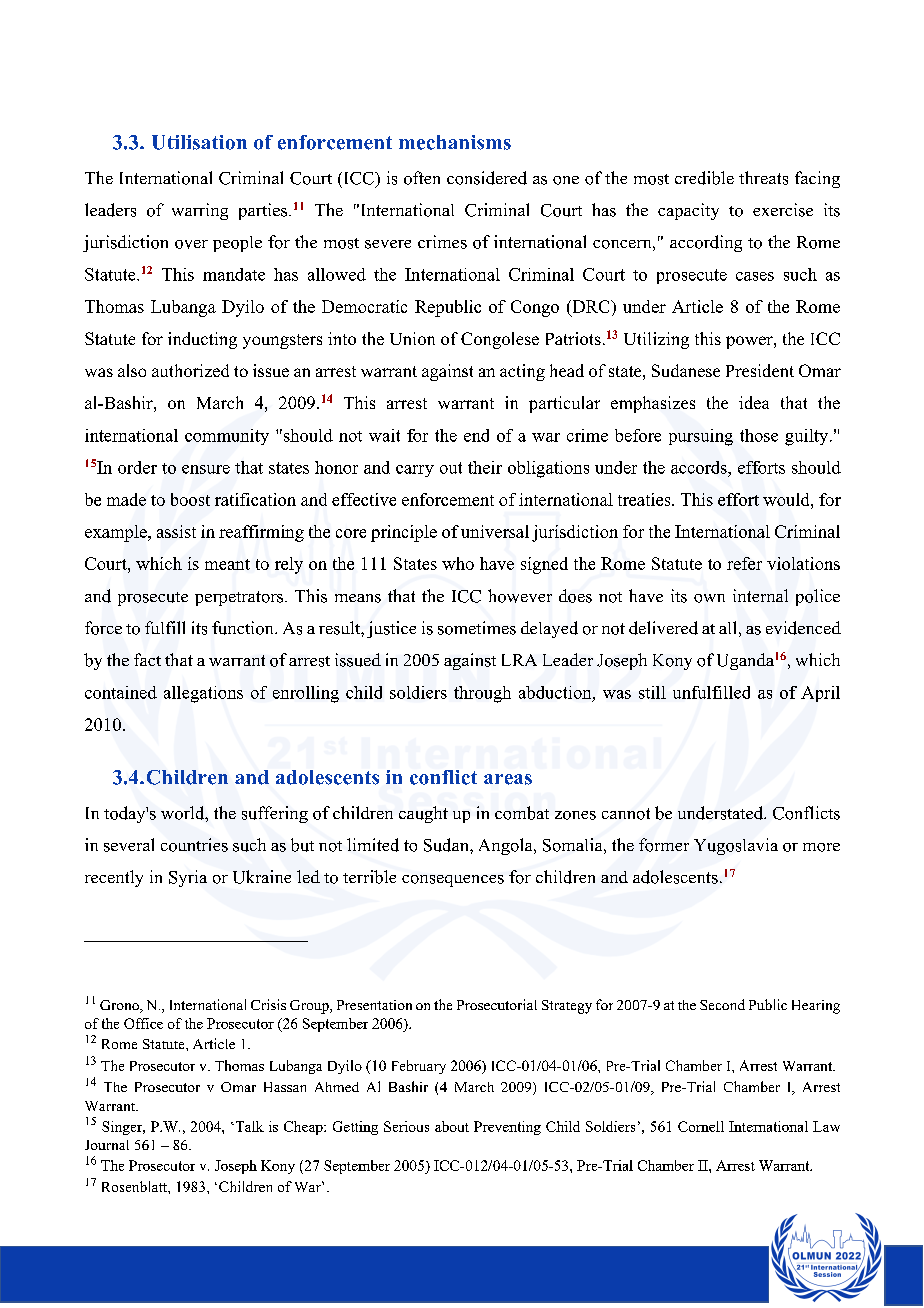  Describe the element at coordinates (199, 142) in the screenshot. I see `Utilisation` at that location.
